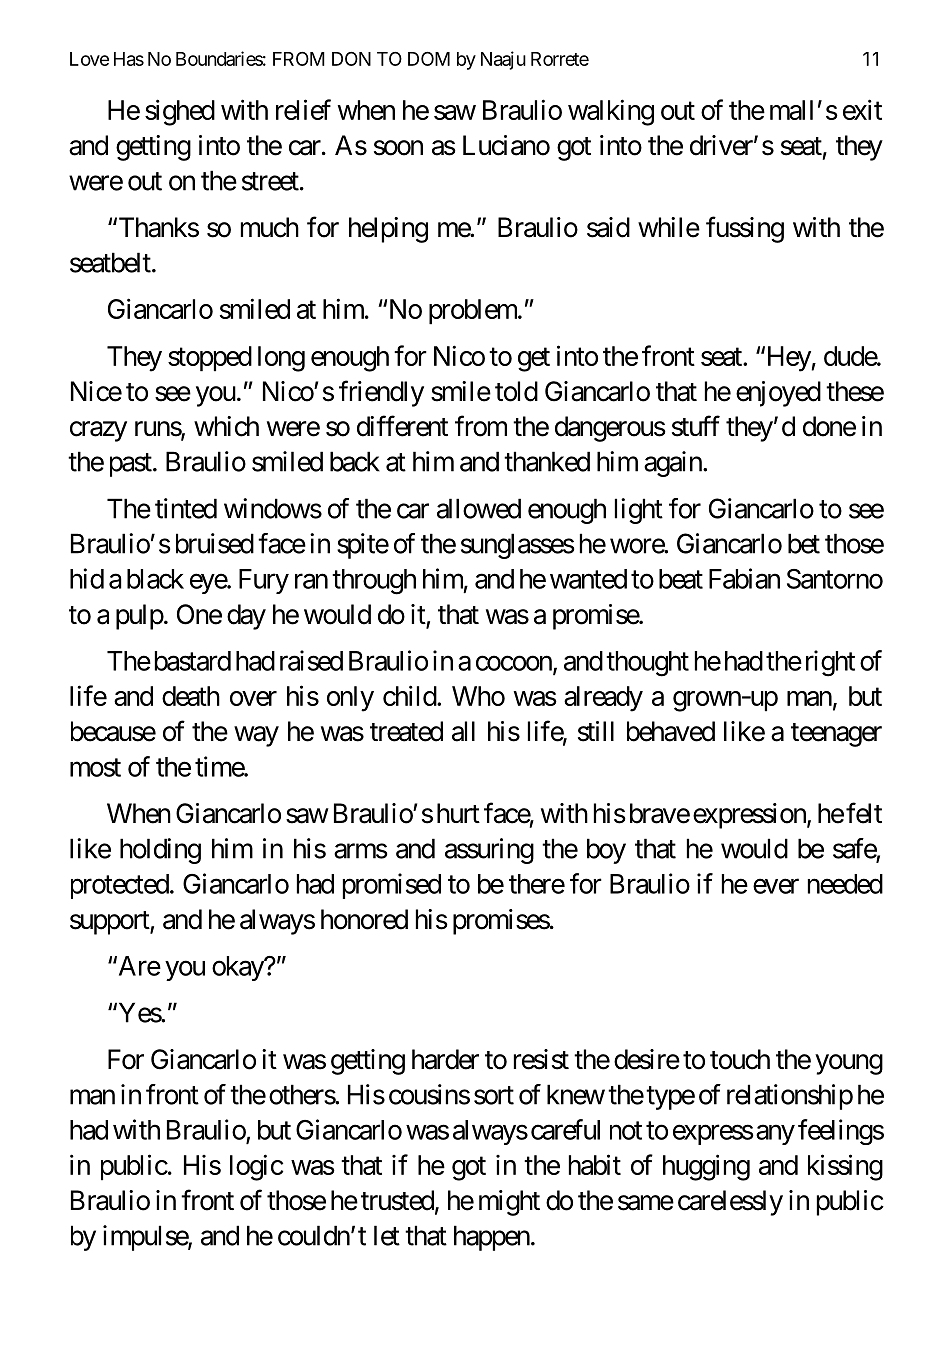  What do you see at coordinates (387, 1235) in the page?
I see `let` at bounding box center [387, 1235].
